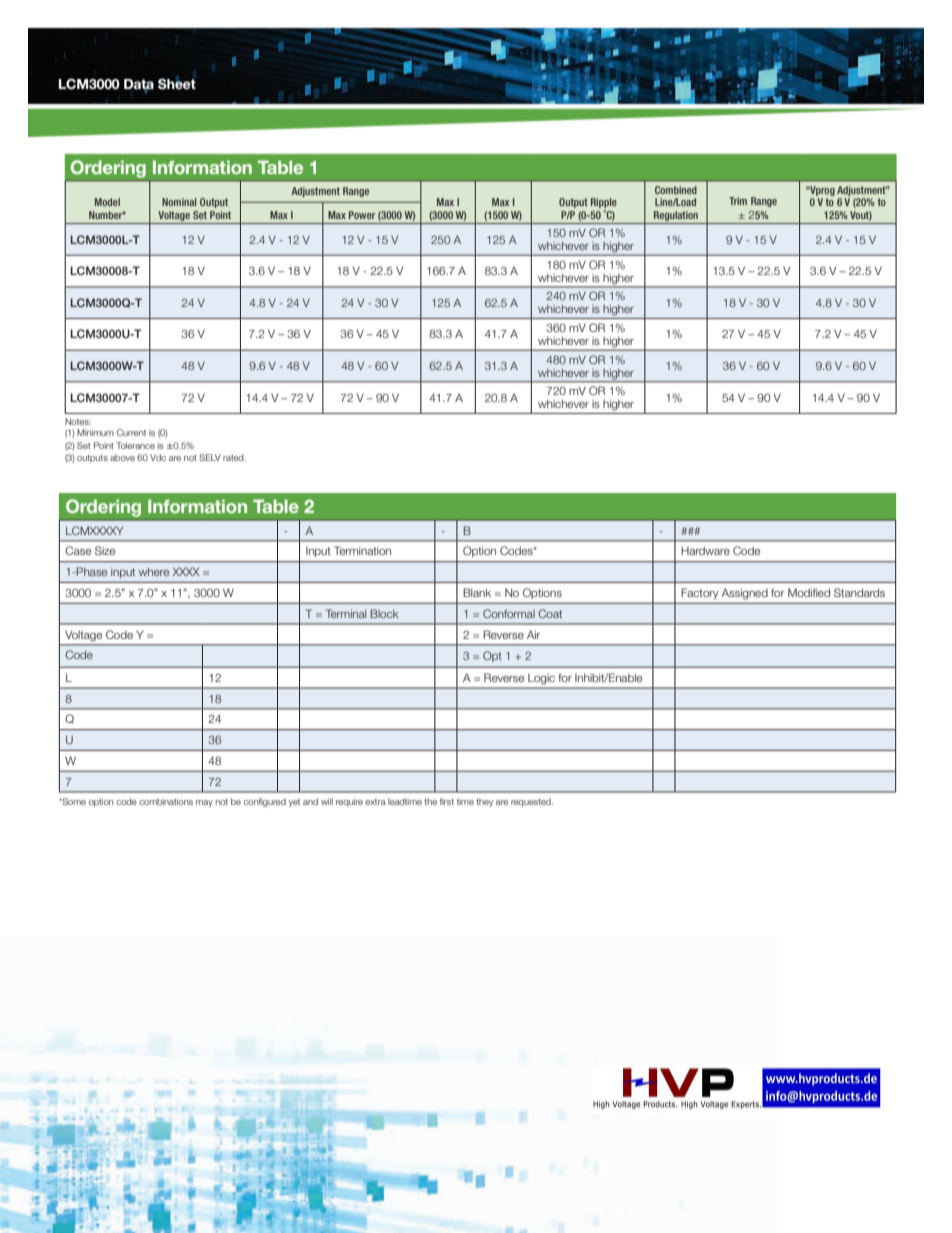  What do you see at coordinates (362, 215) in the page?
I see `Power` at bounding box center [362, 215].
